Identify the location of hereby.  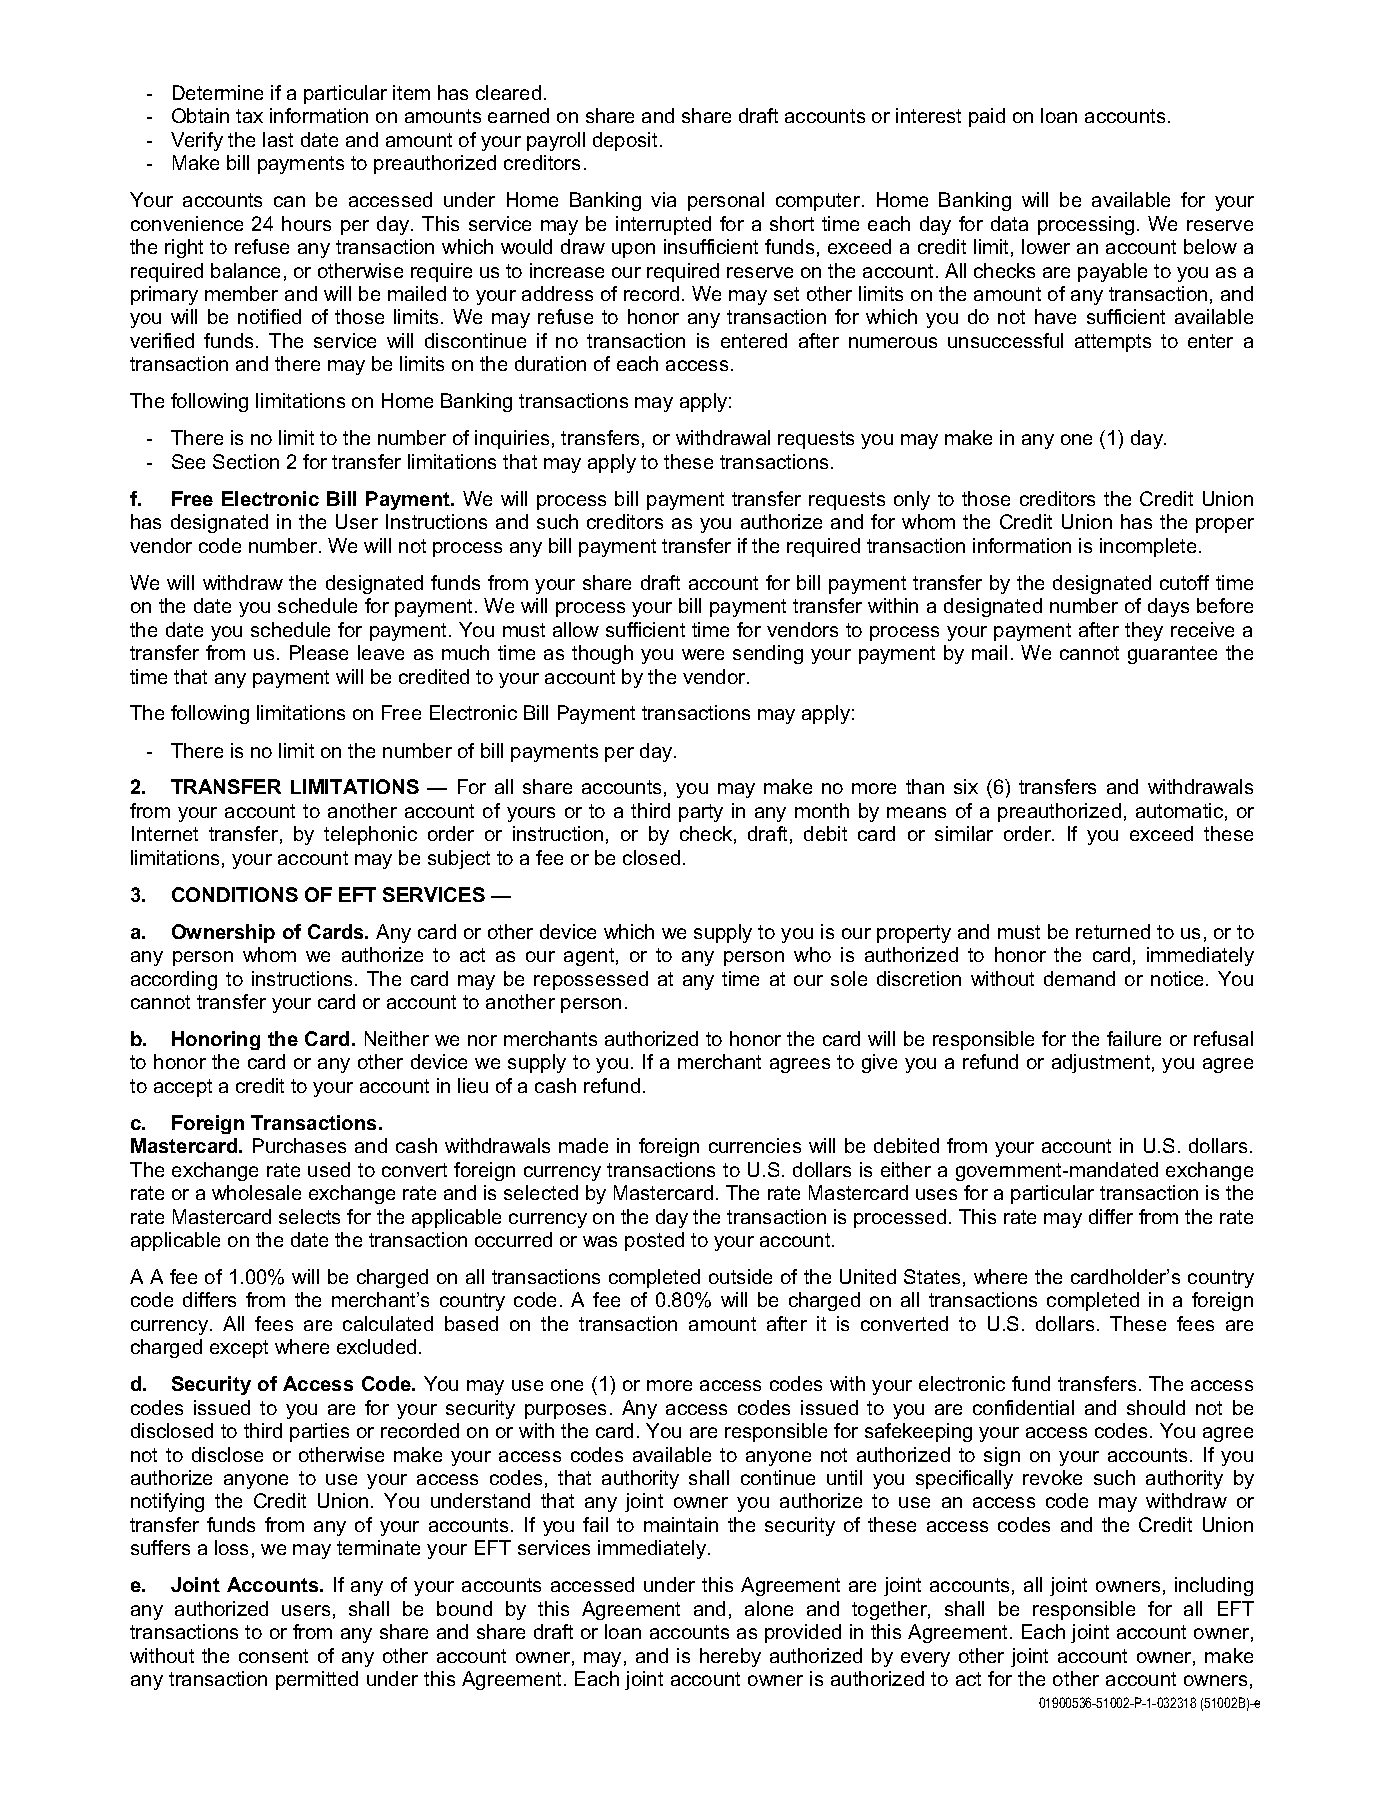
(730, 1657).
